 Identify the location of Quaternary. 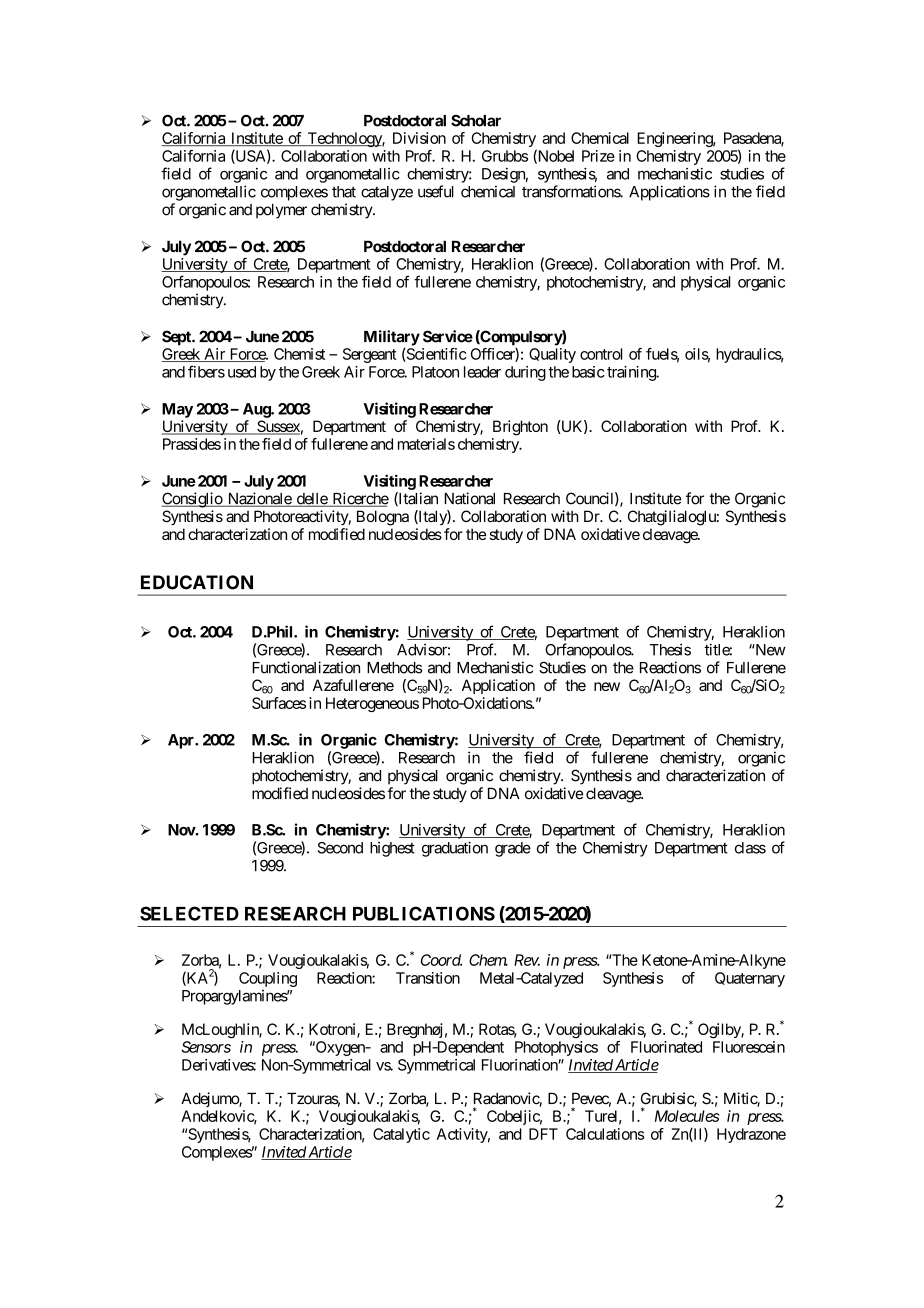
(750, 979).
